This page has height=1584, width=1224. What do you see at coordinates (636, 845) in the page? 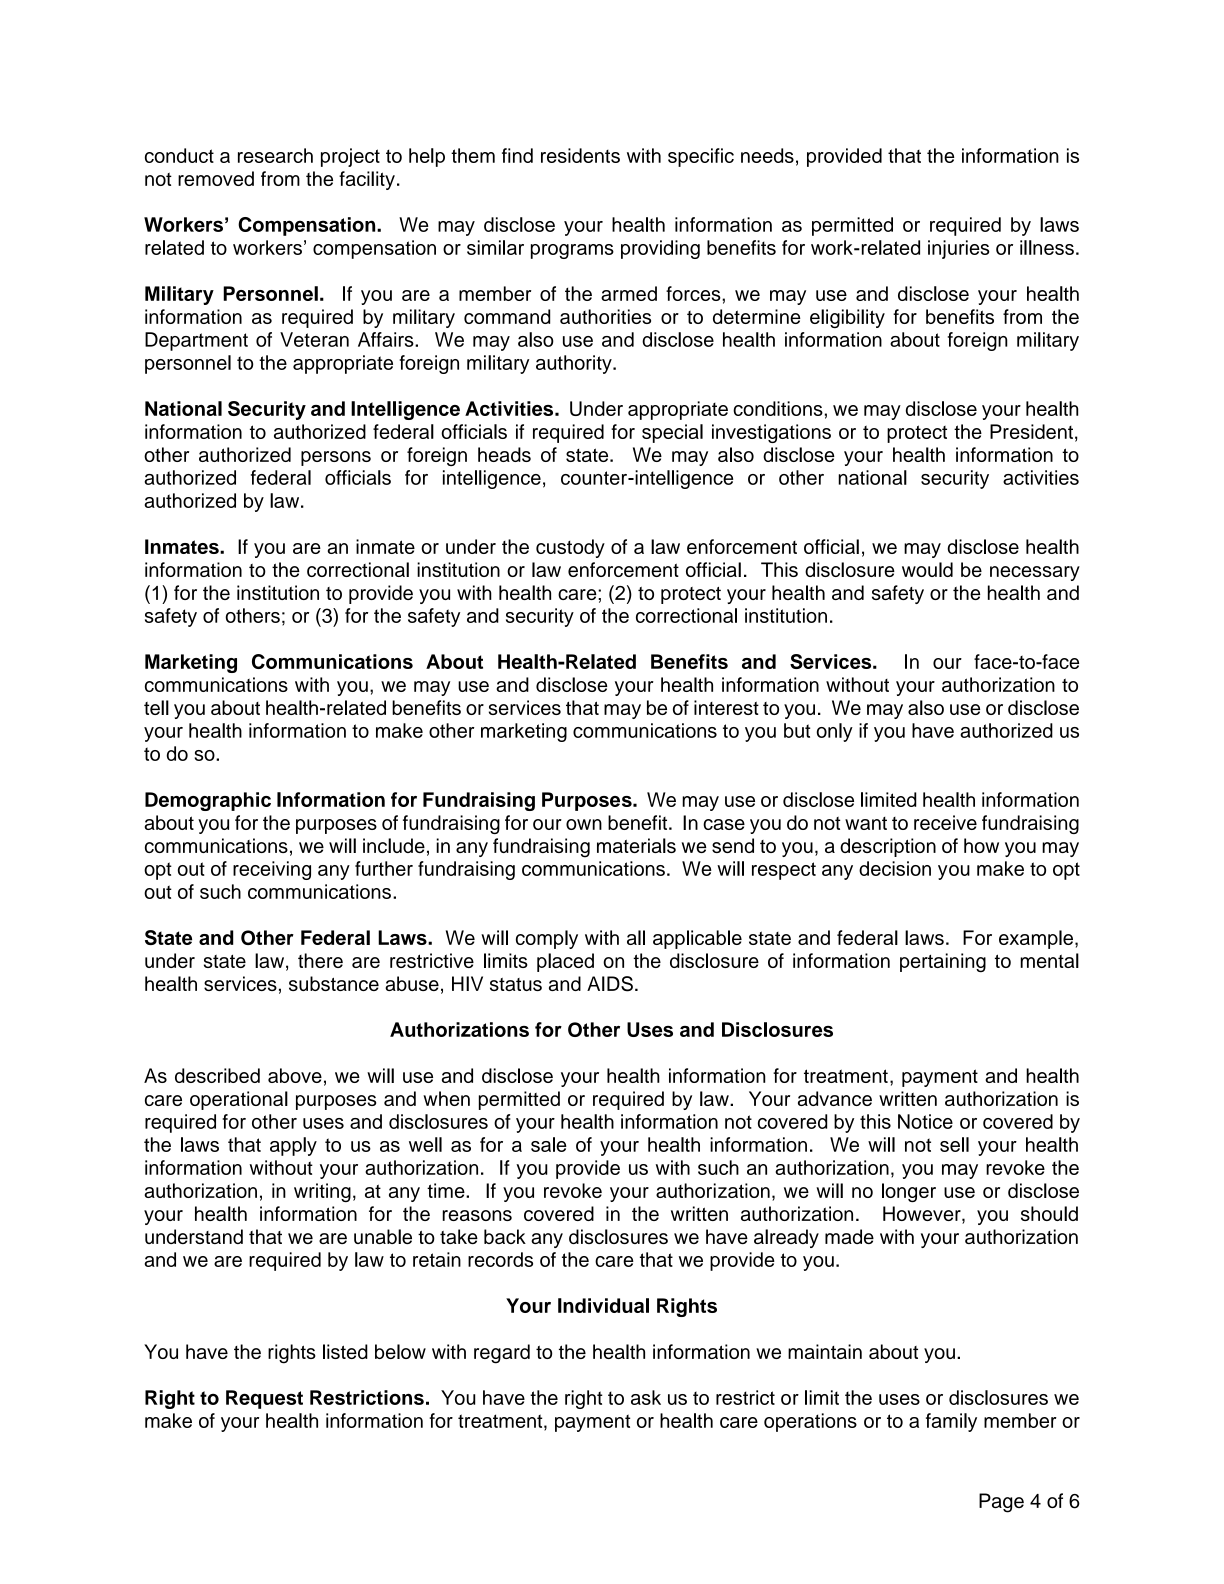
I see `materials` at bounding box center [636, 845].
